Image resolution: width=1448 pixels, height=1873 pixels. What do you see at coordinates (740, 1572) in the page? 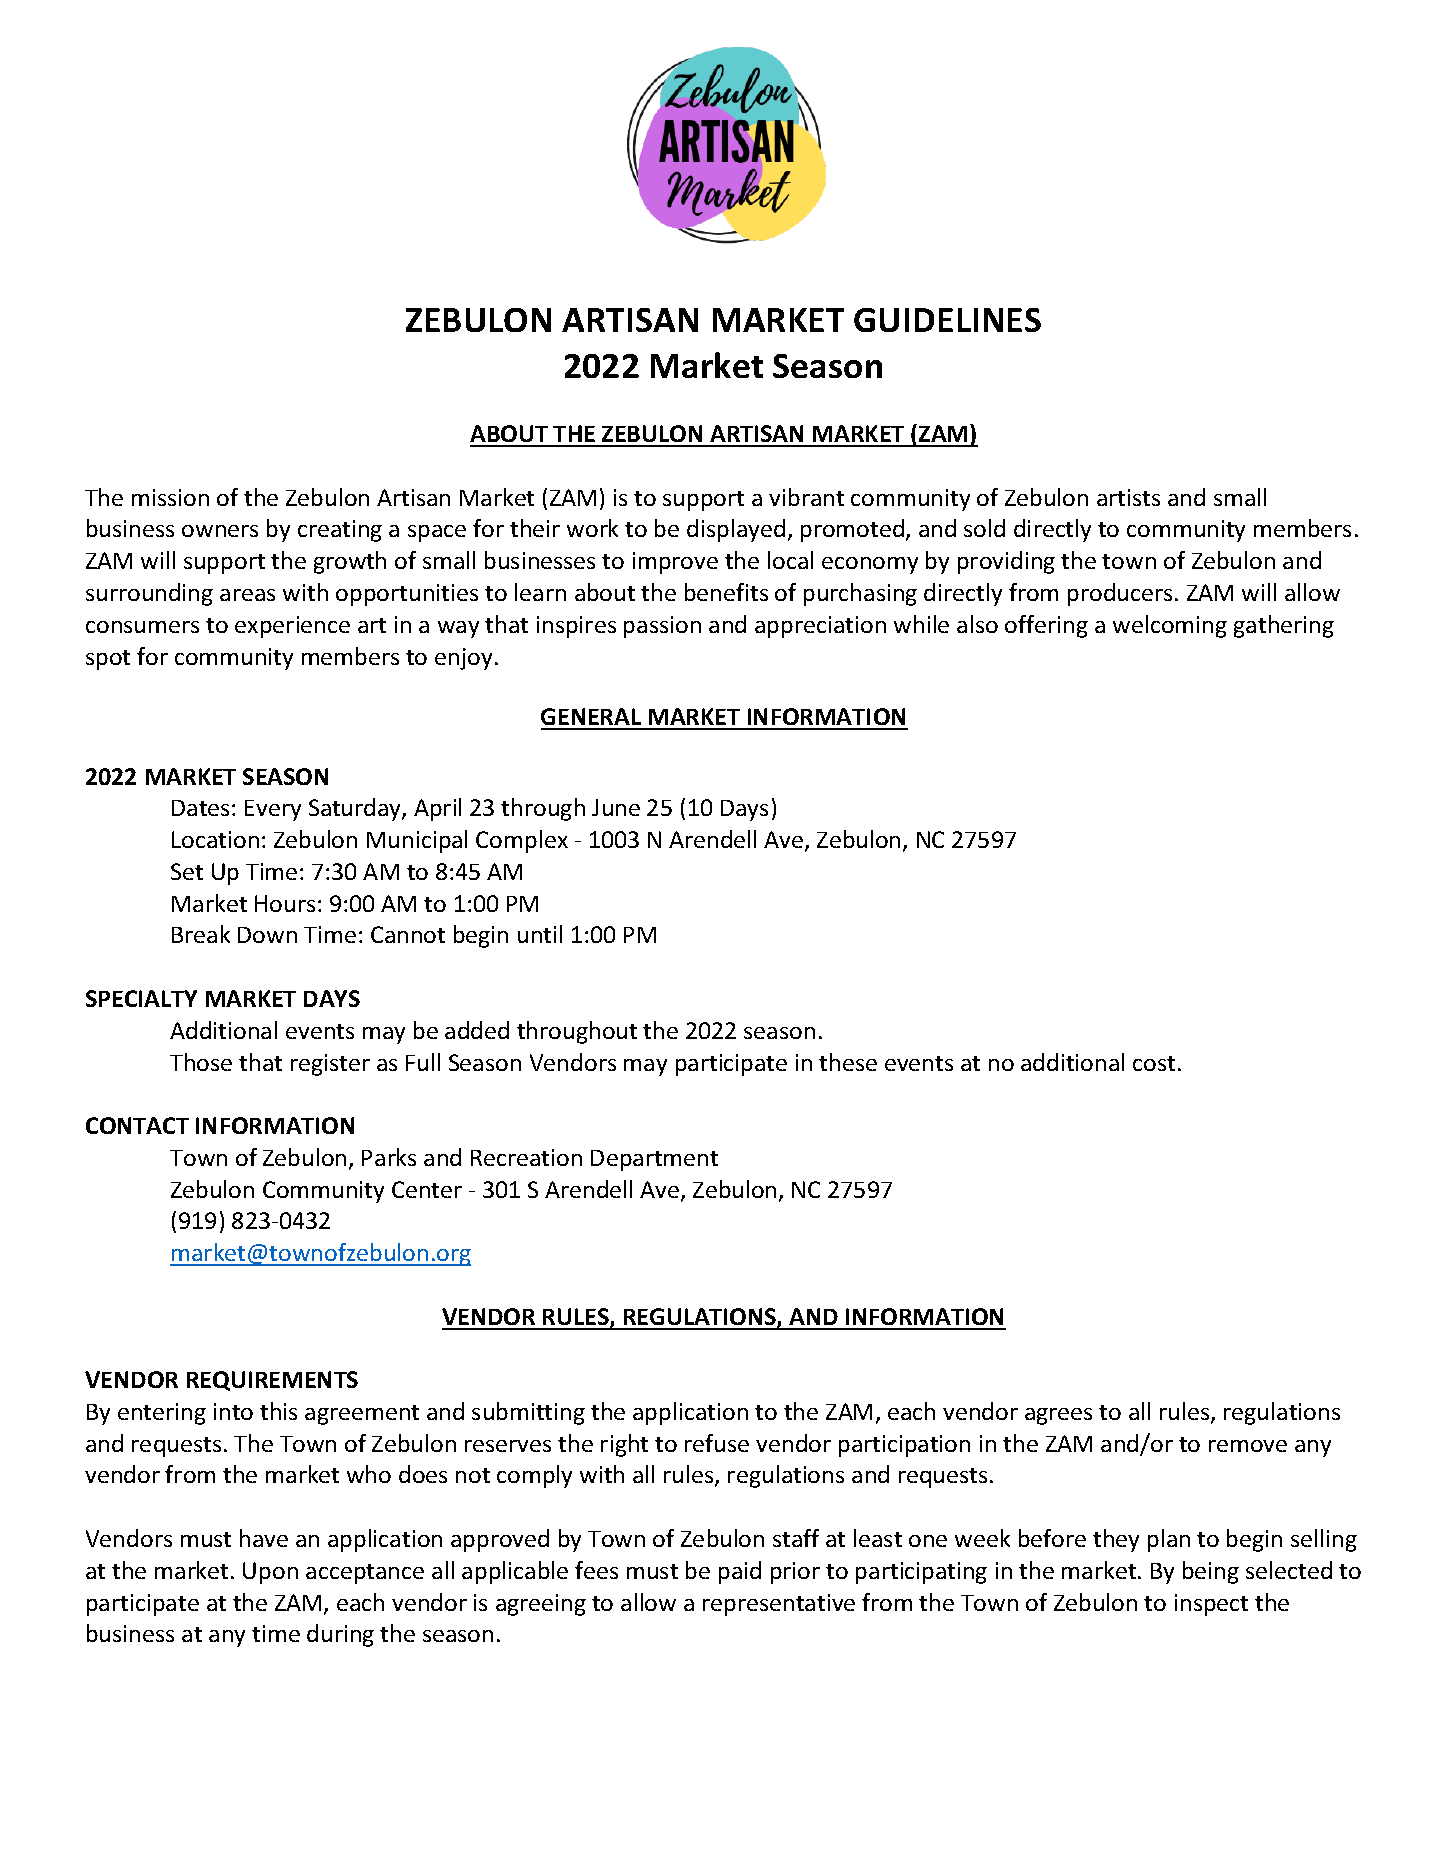
I see `paid` at bounding box center [740, 1572].
